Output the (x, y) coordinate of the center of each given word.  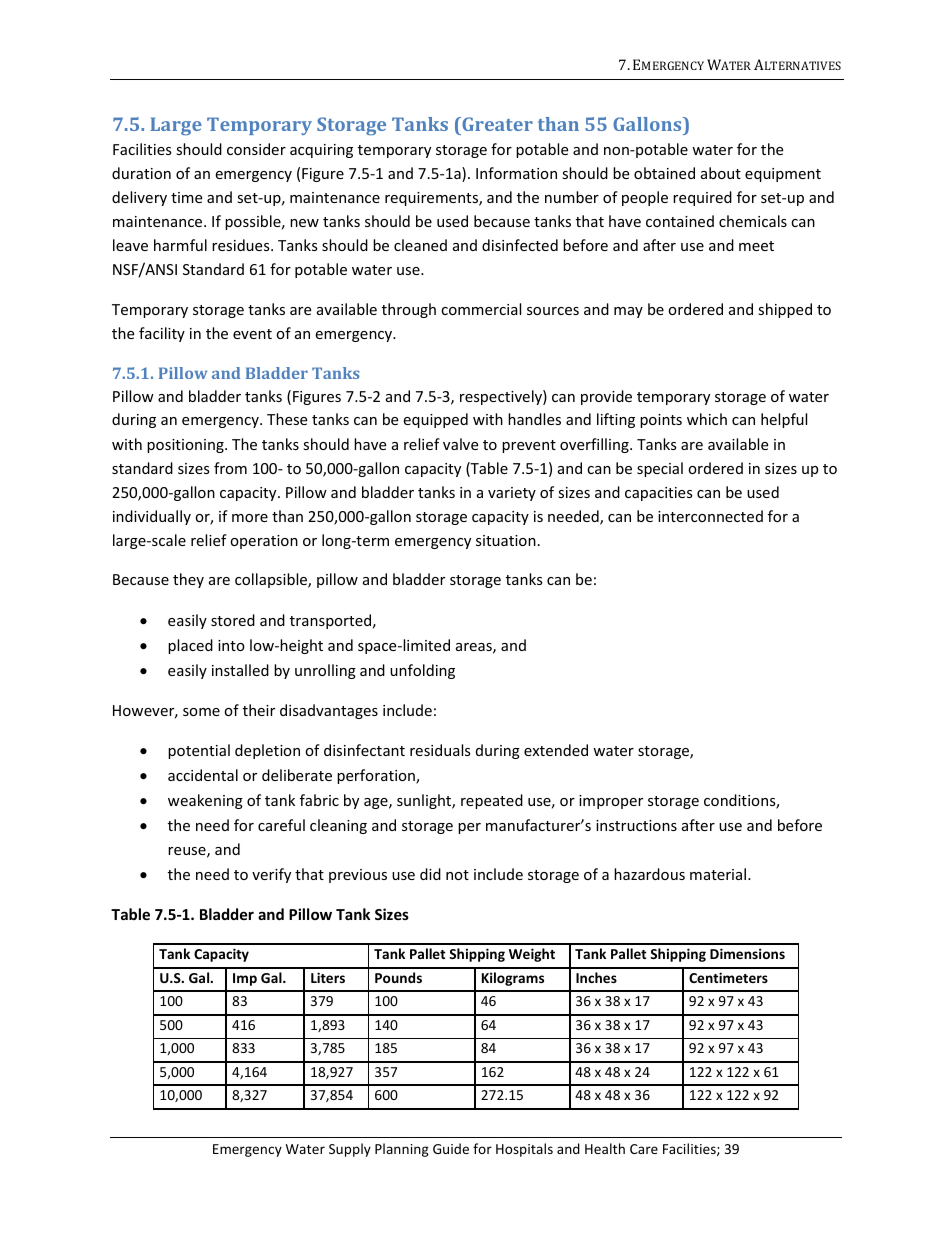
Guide (451, 1148)
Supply (350, 1150)
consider (256, 149)
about (721, 173)
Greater (496, 124)
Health (605, 1148)
